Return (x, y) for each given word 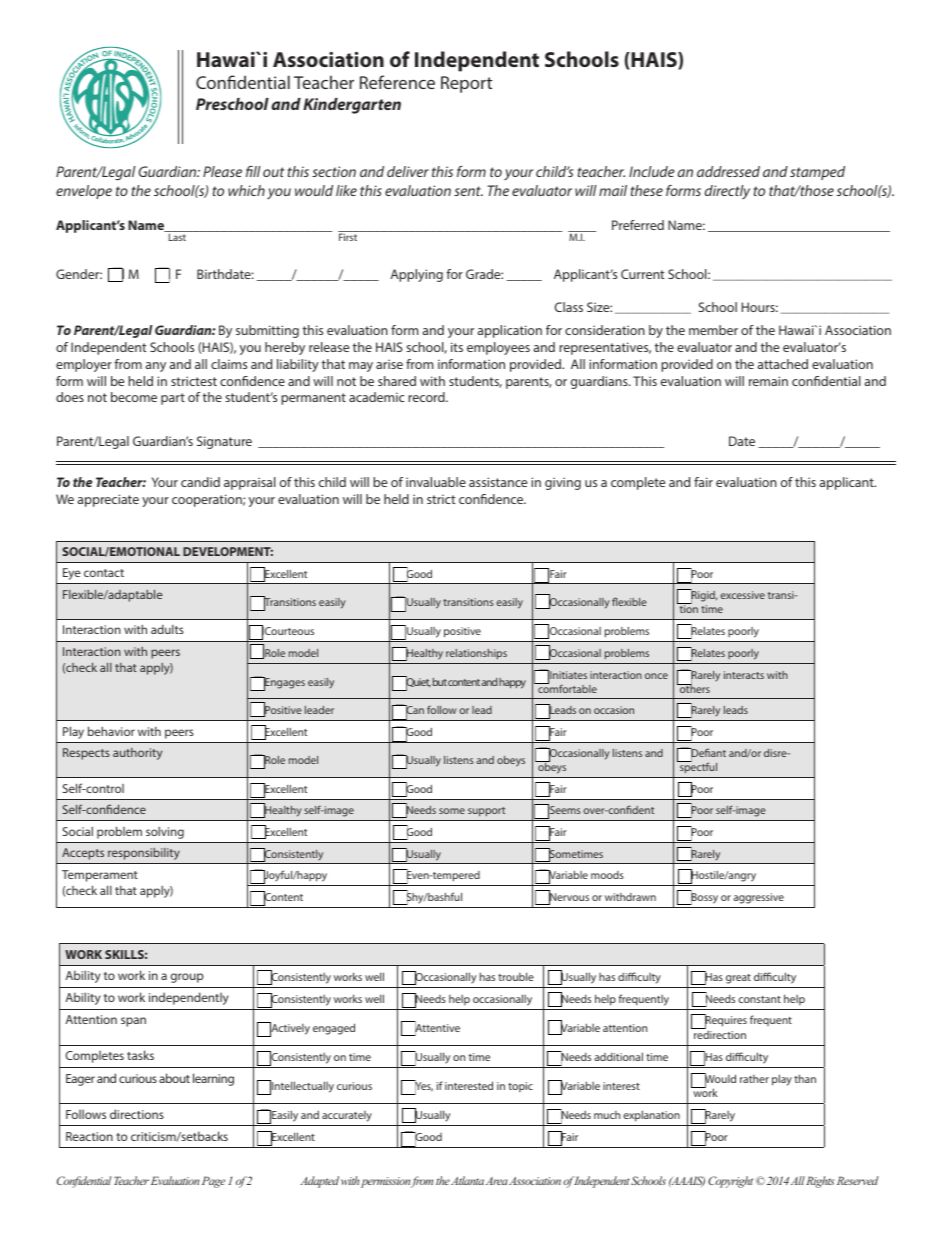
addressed (728, 171)
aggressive (758, 898)
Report (466, 84)
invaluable (436, 482)
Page (214, 1182)
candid (200, 482)
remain (768, 381)
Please (222, 171)
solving (165, 833)
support (486, 812)
